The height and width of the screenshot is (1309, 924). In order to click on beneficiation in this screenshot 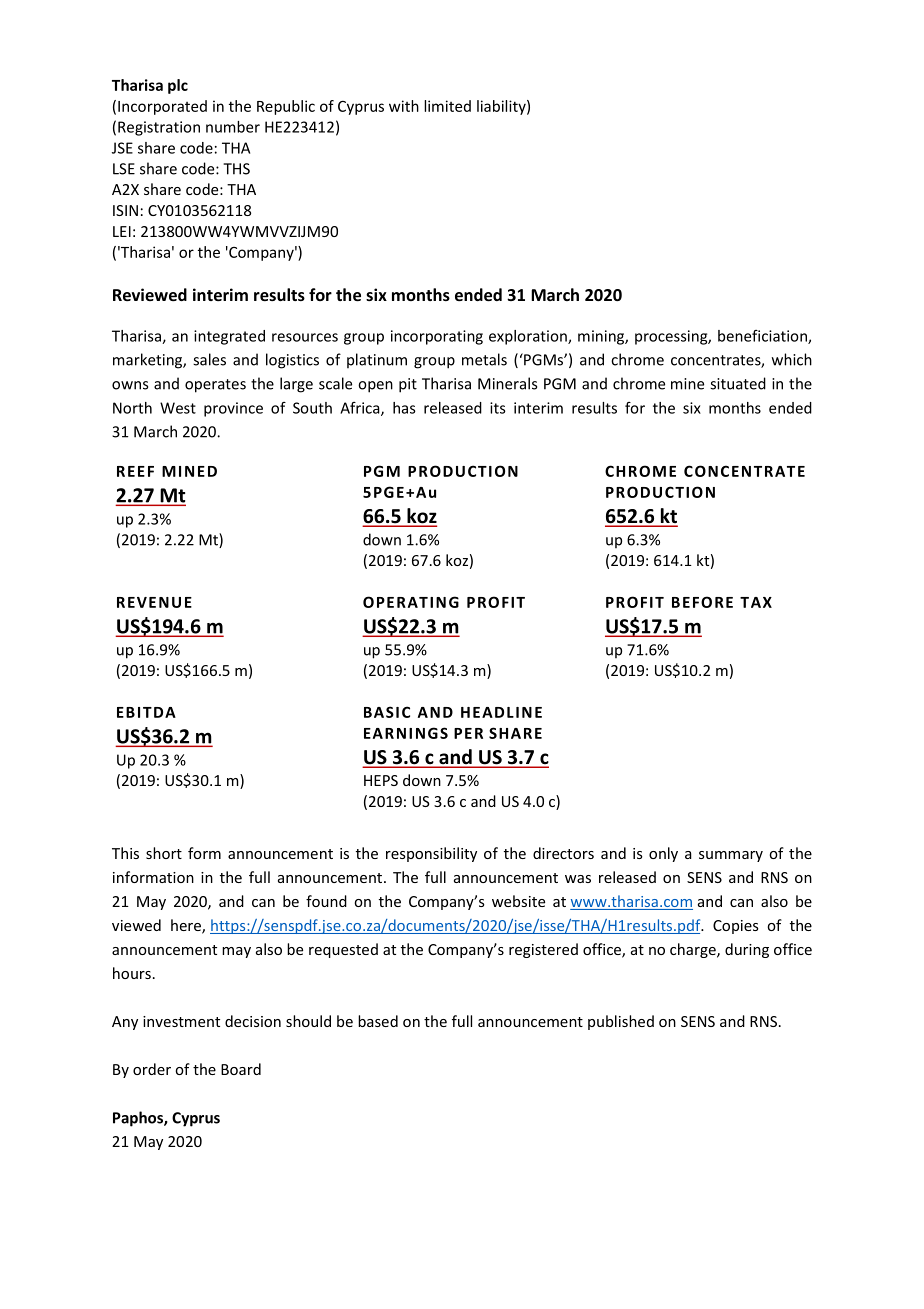, I will do `click(763, 337)`.
